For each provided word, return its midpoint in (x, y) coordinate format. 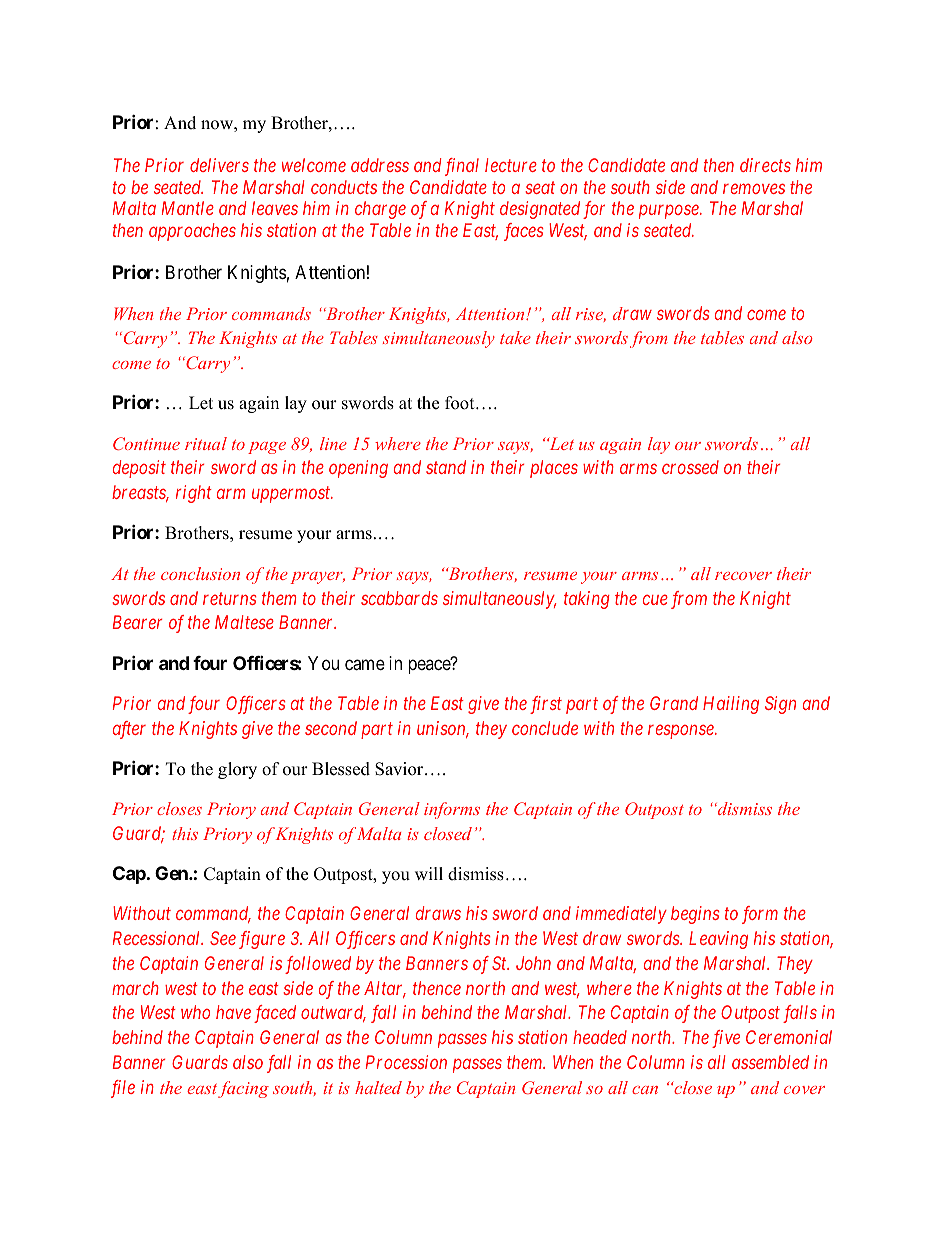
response (682, 731)
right (194, 494)
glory (237, 770)
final (462, 167)
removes (754, 189)
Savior (400, 769)
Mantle (188, 208)
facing (243, 1089)
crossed (690, 467)
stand (446, 467)
